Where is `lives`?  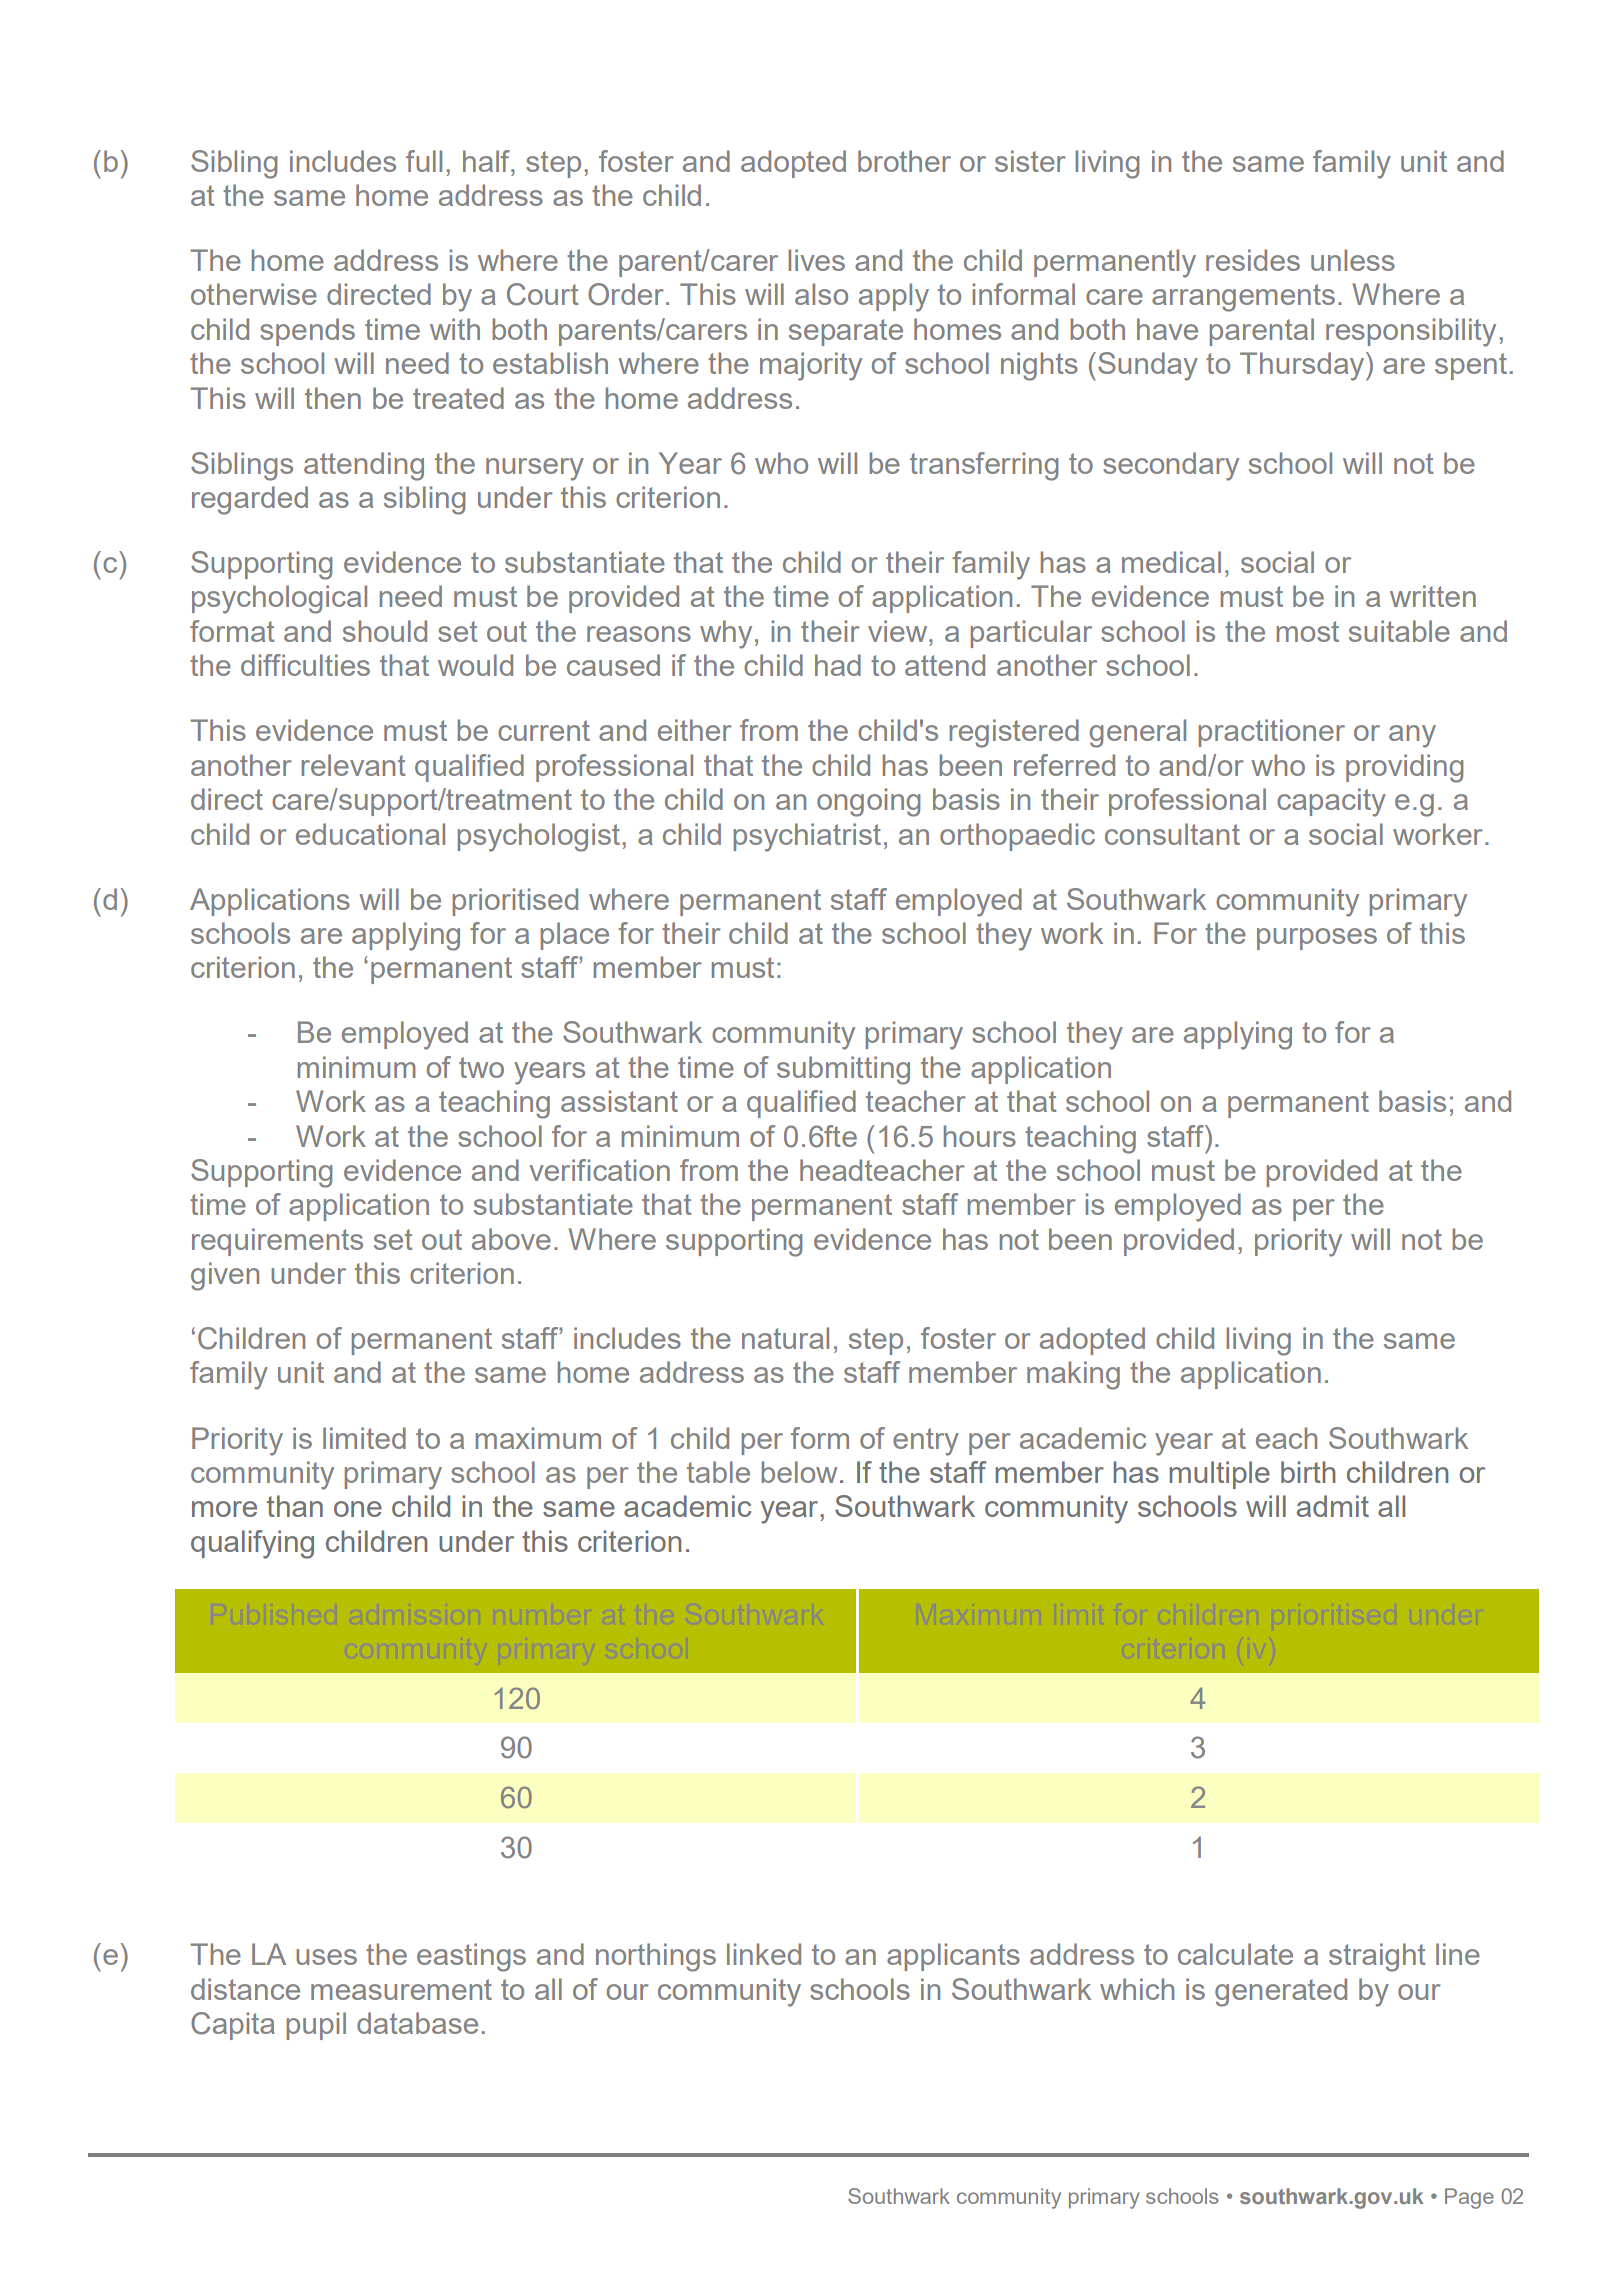 lives is located at coordinates (816, 260).
